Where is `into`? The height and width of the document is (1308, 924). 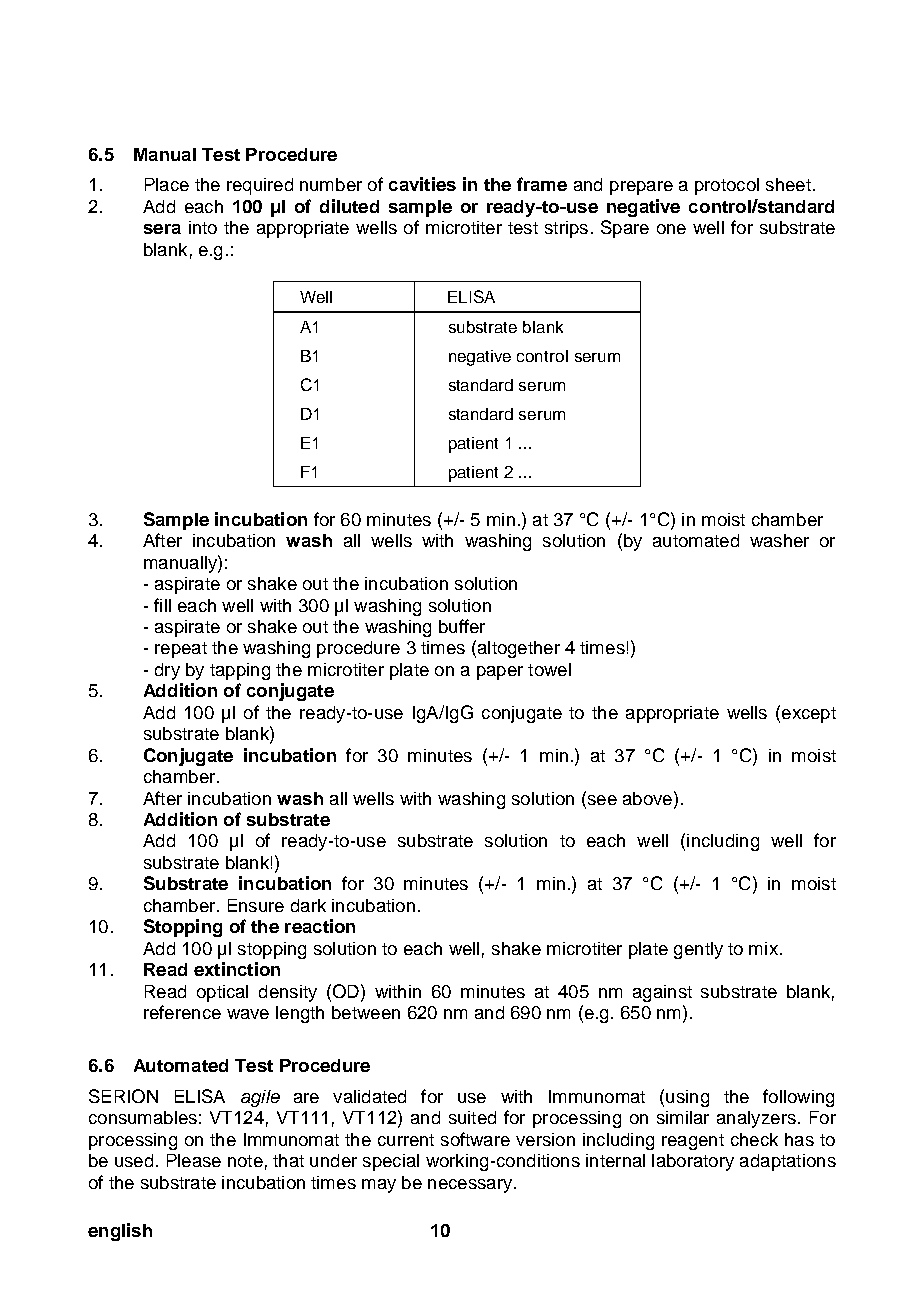 into is located at coordinates (203, 227).
